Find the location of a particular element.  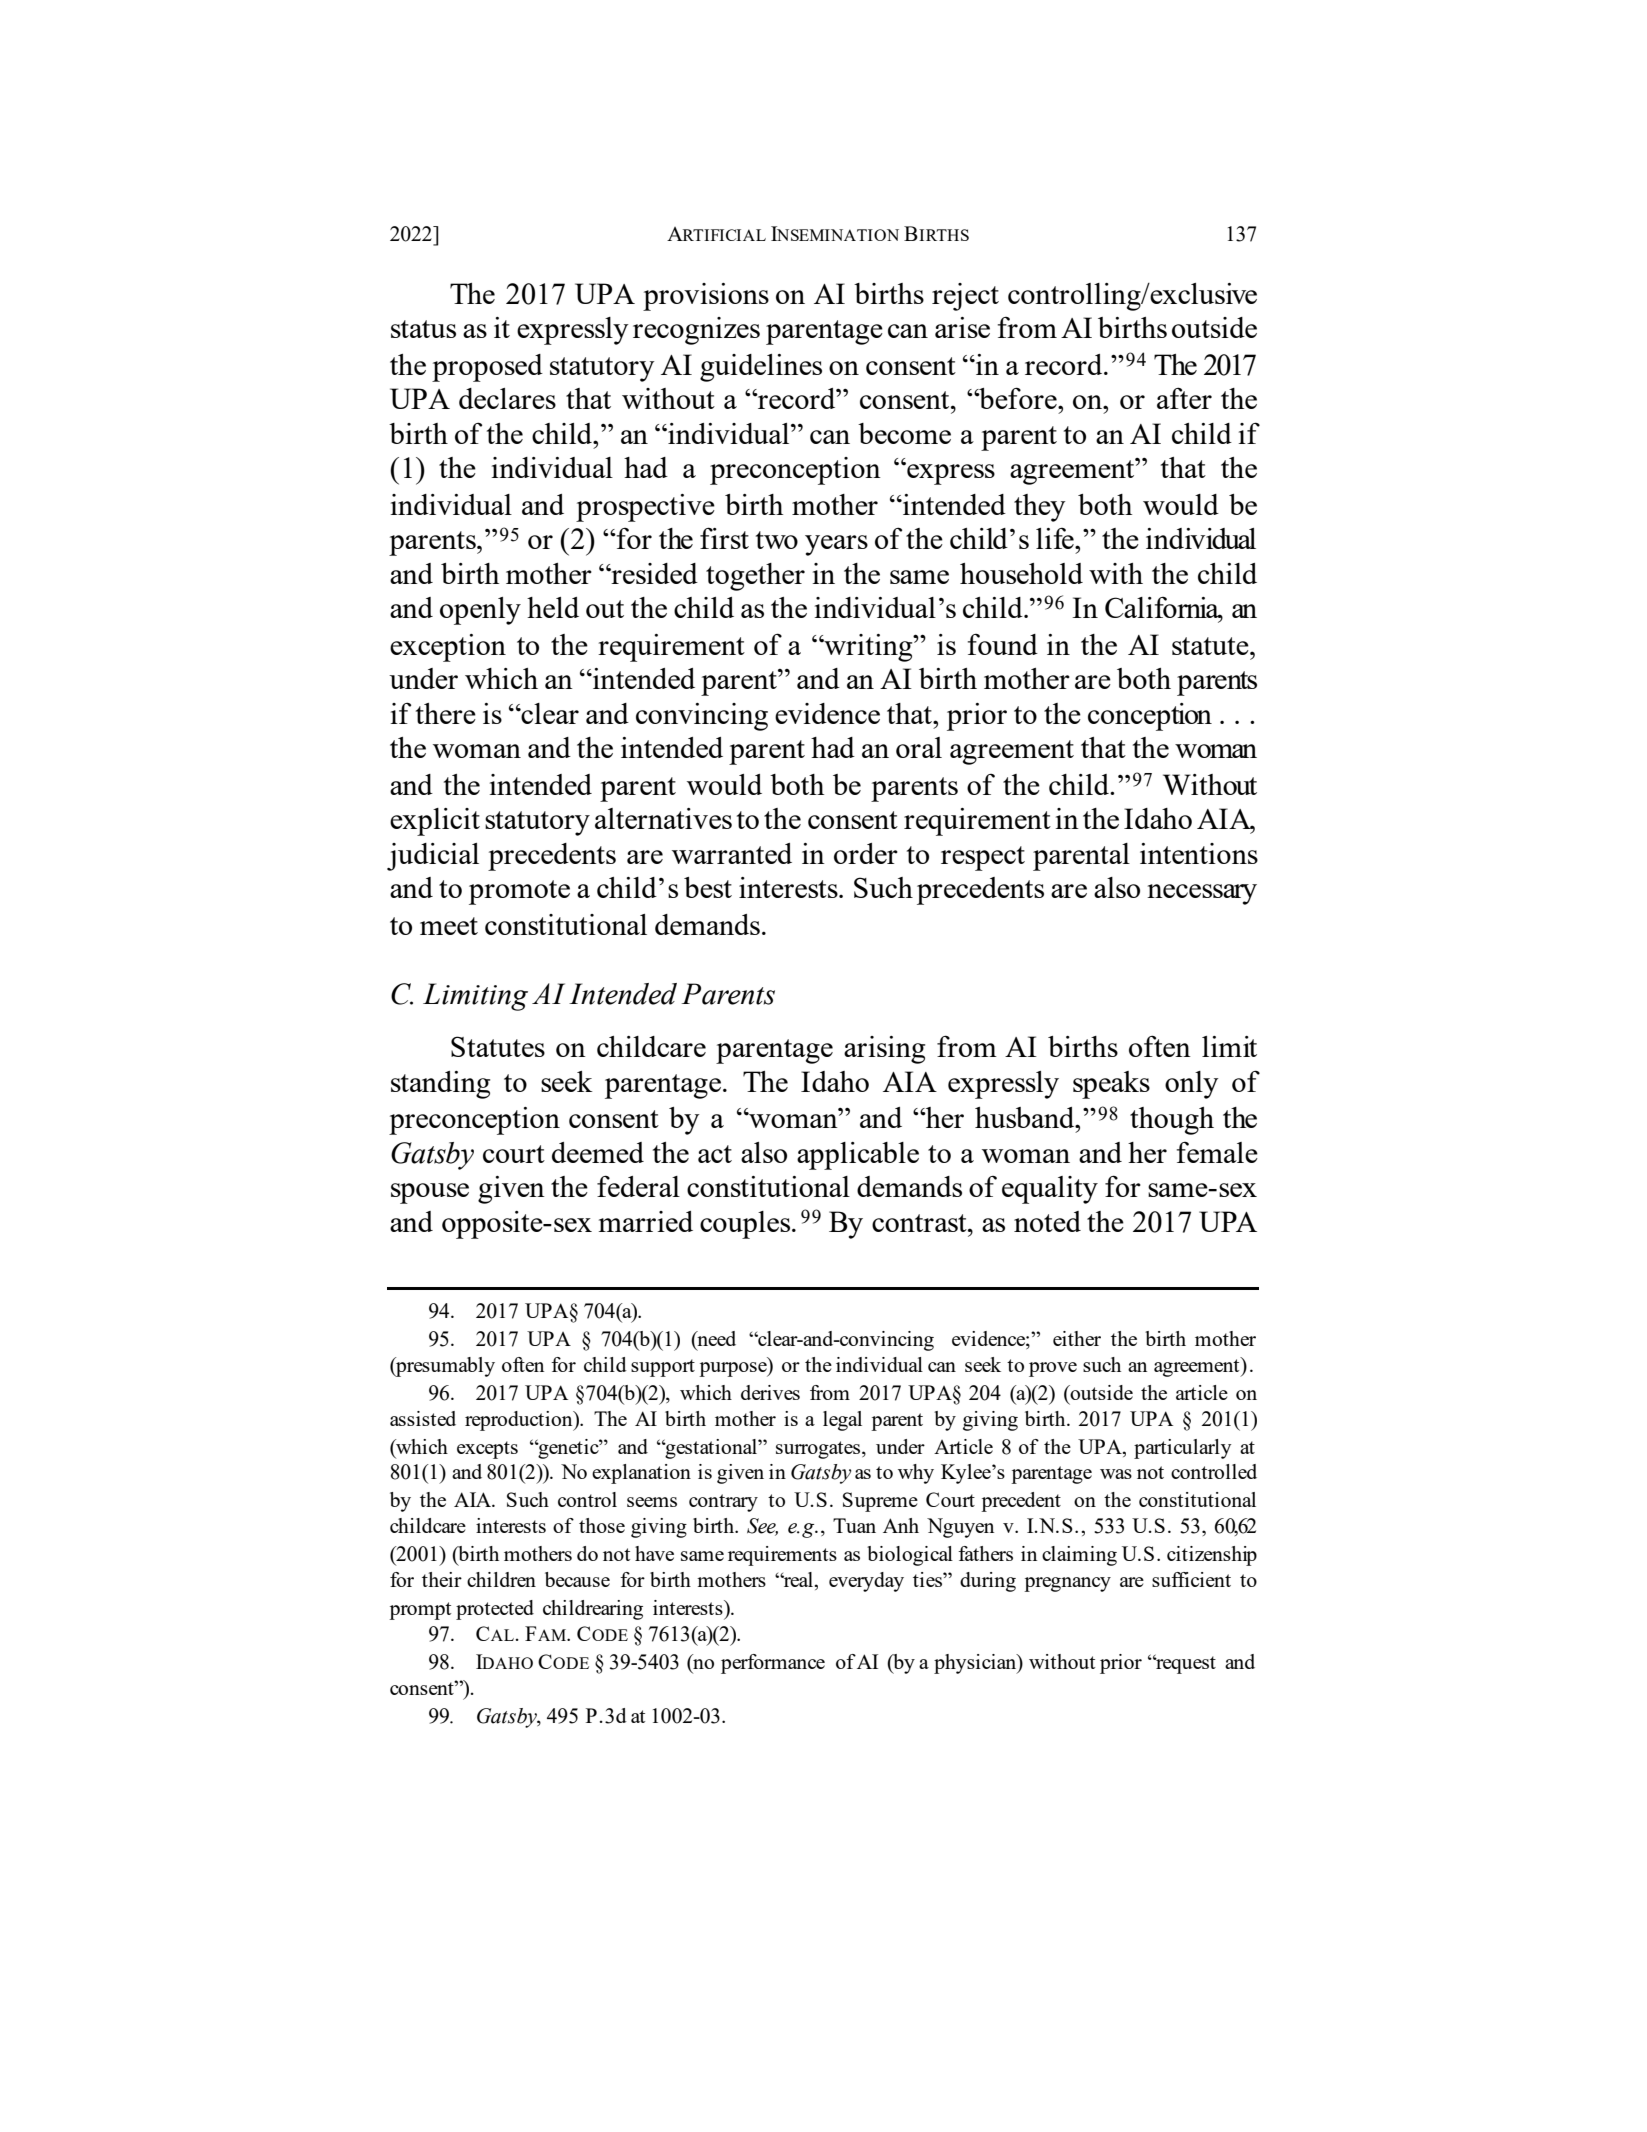

after is located at coordinates (1184, 398).
